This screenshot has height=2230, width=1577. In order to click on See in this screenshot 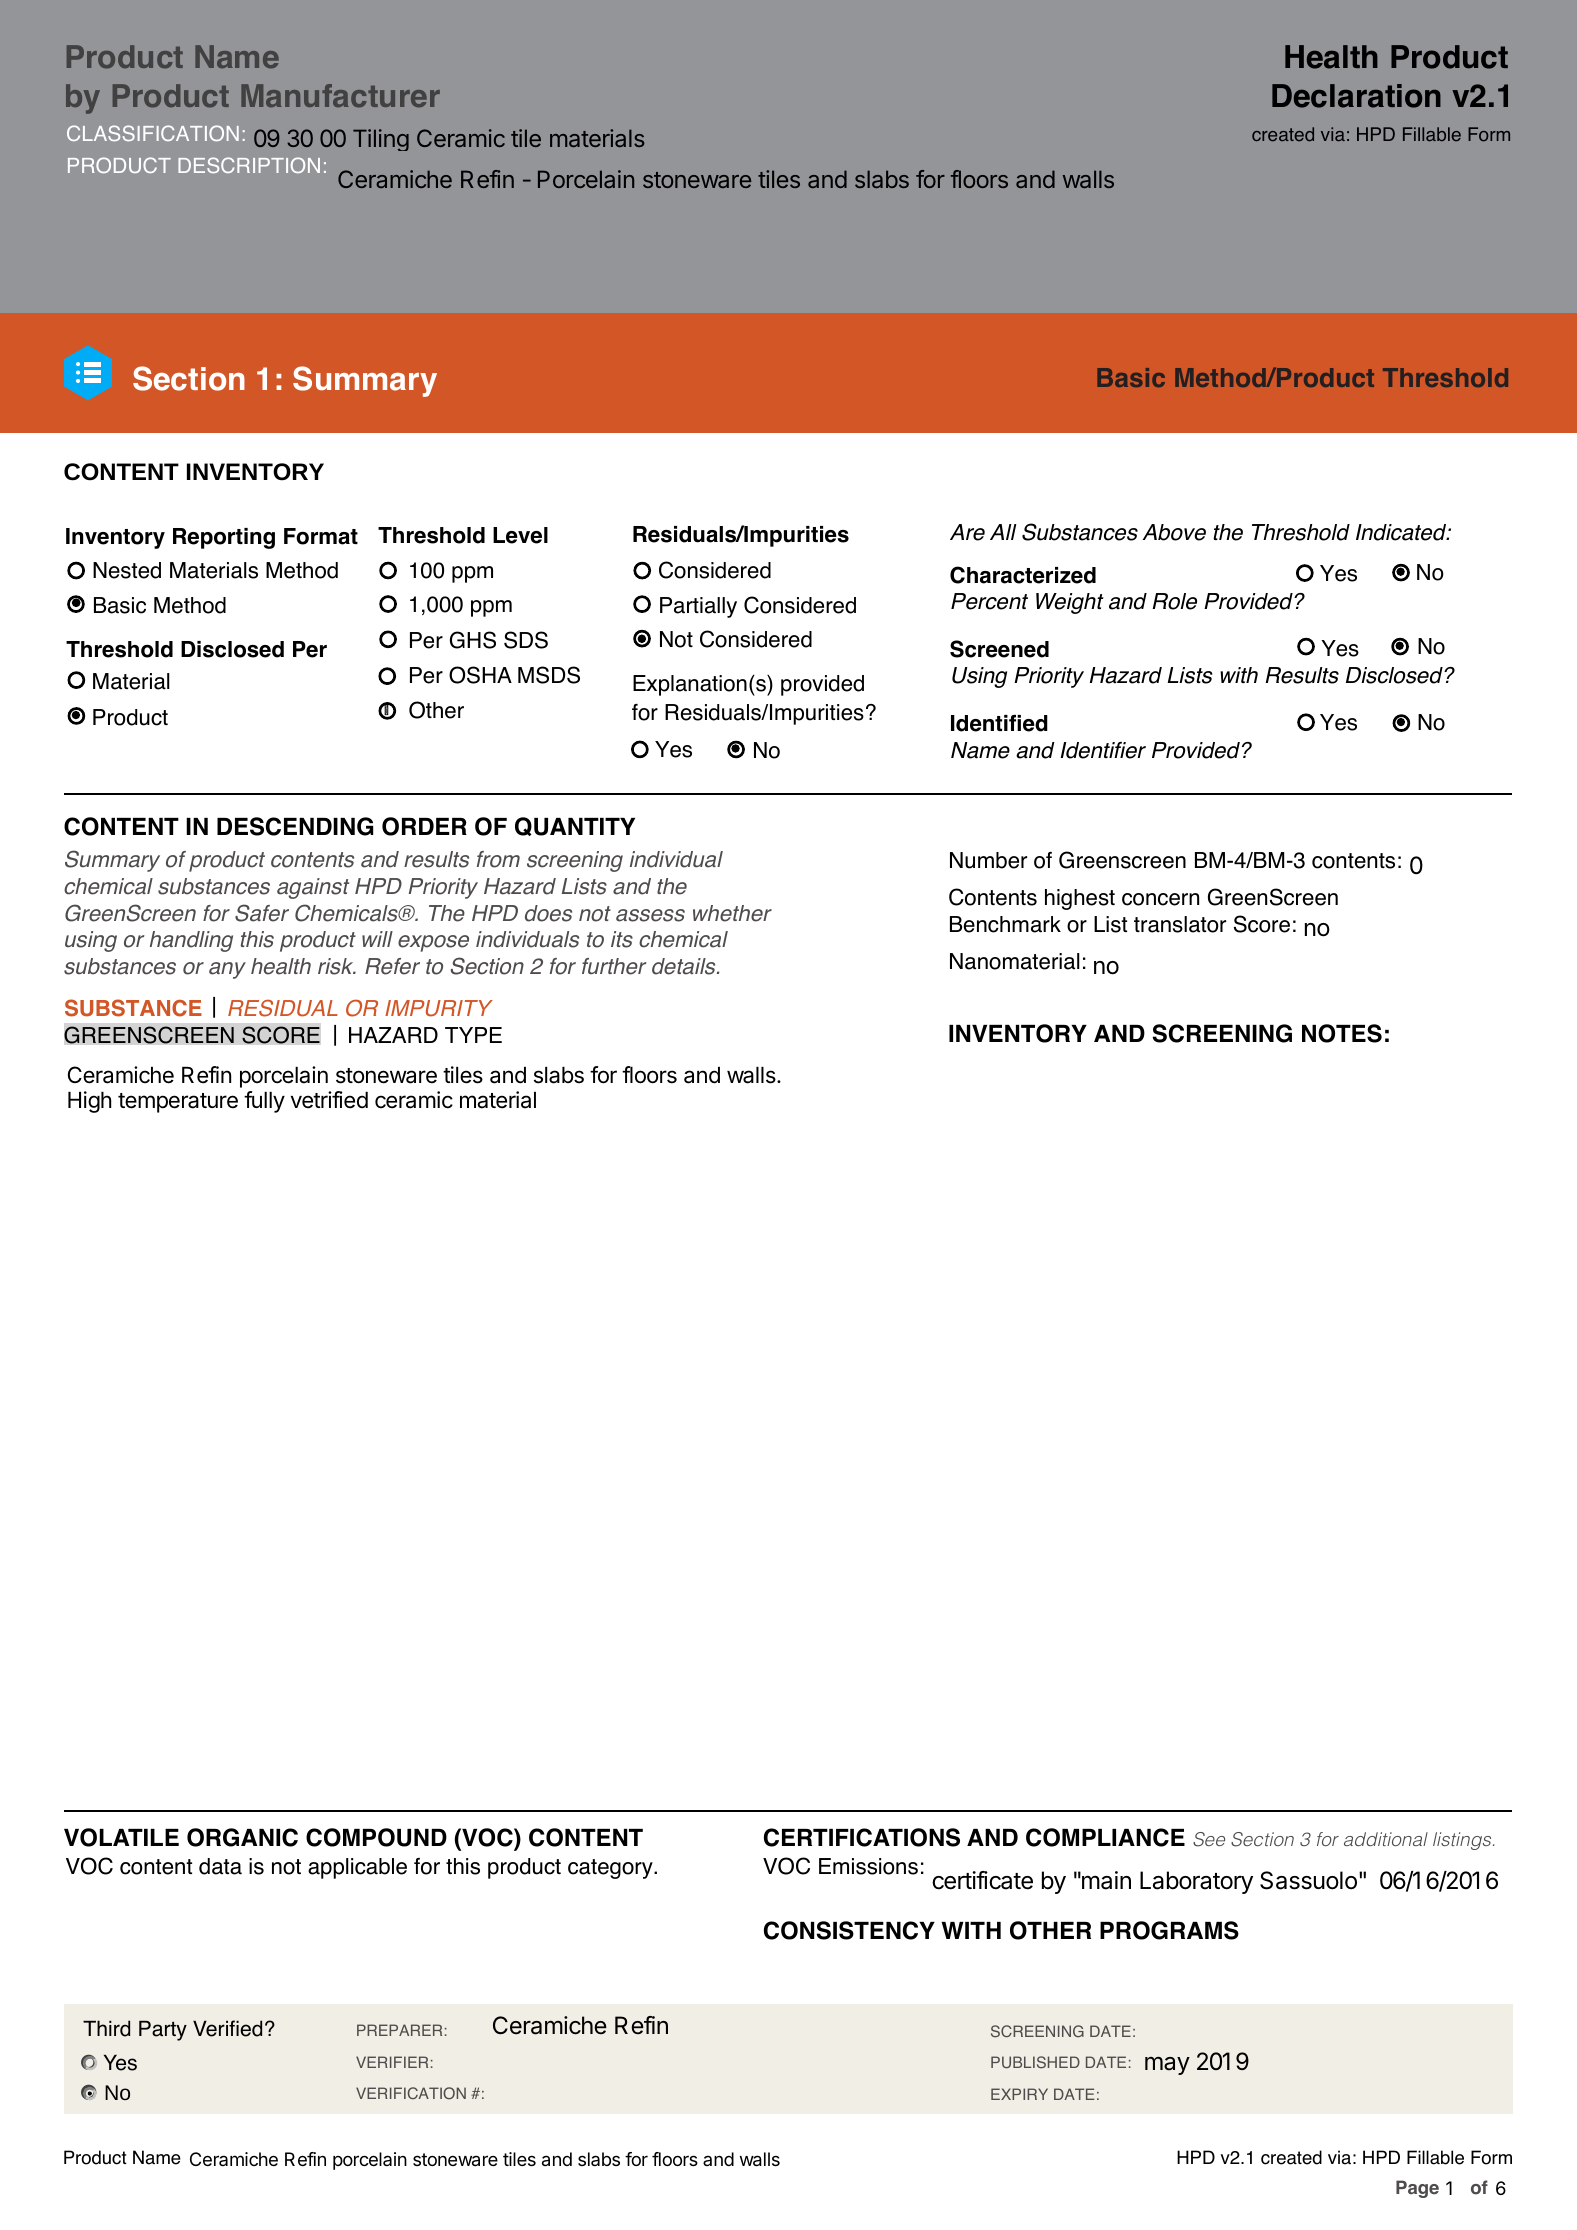, I will do `click(1209, 1839)`.
